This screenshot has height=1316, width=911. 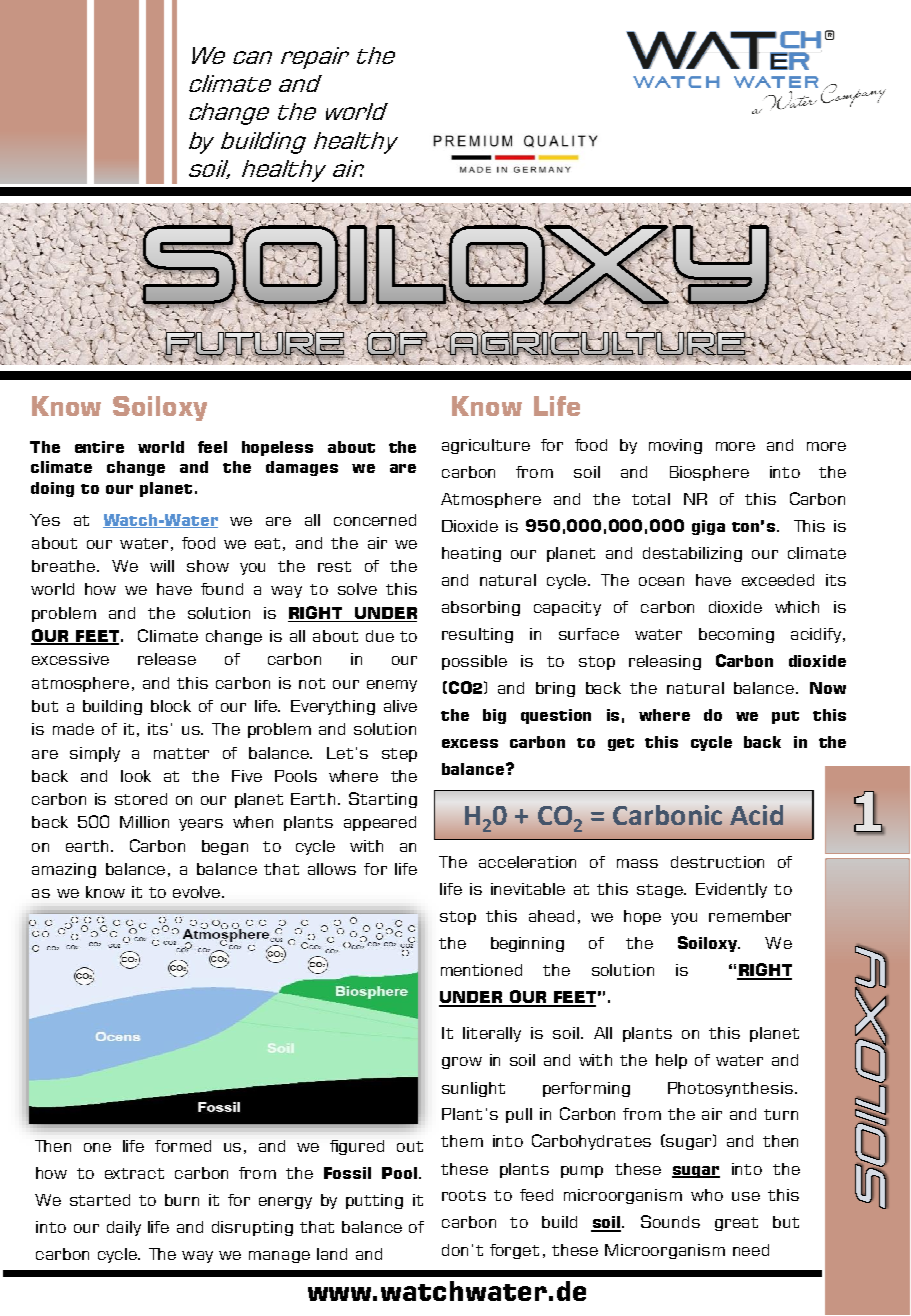 What do you see at coordinates (717, 862) in the screenshot?
I see `destruction` at bounding box center [717, 862].
